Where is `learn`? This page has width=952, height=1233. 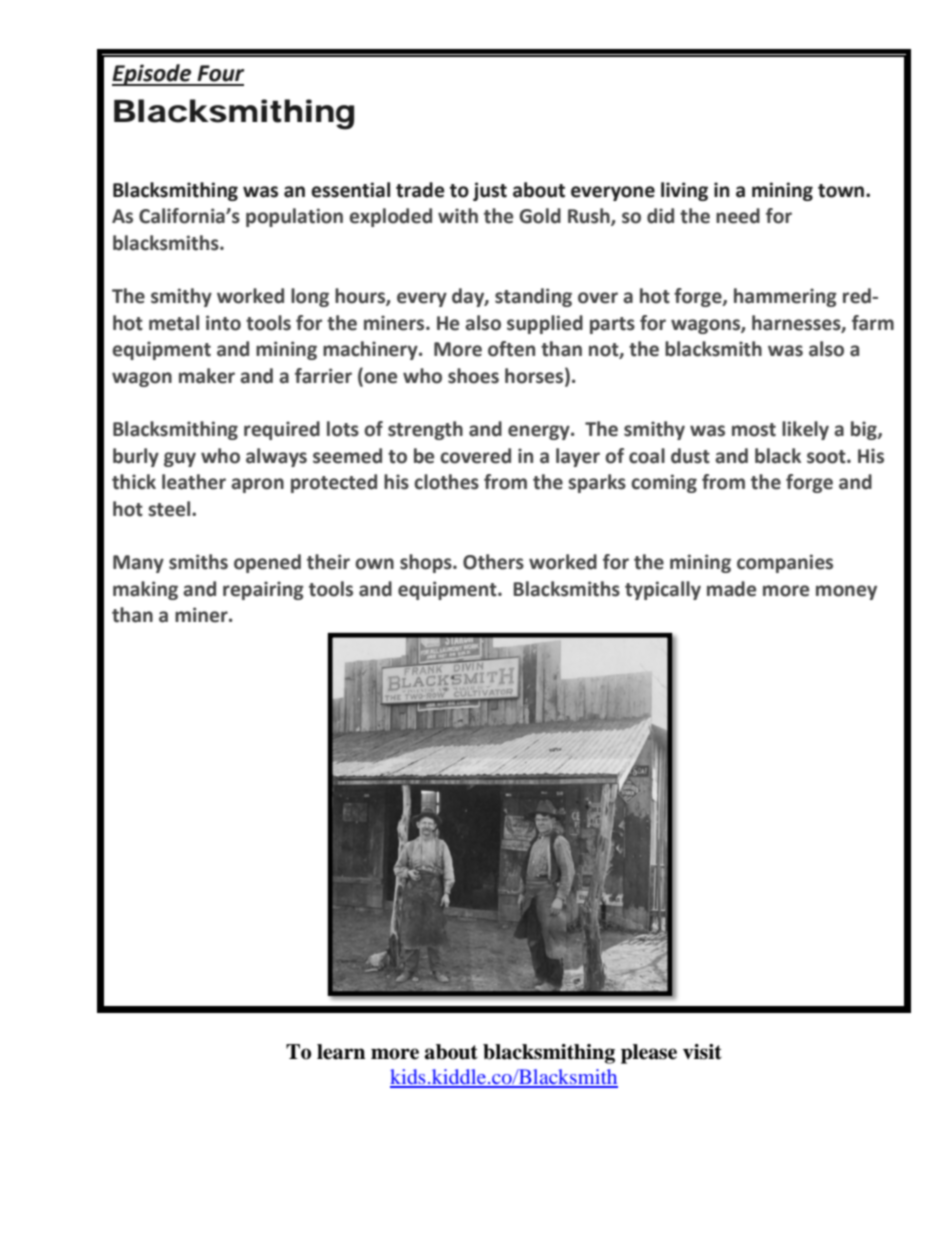 learn is located at coordinates (341, 1052).
